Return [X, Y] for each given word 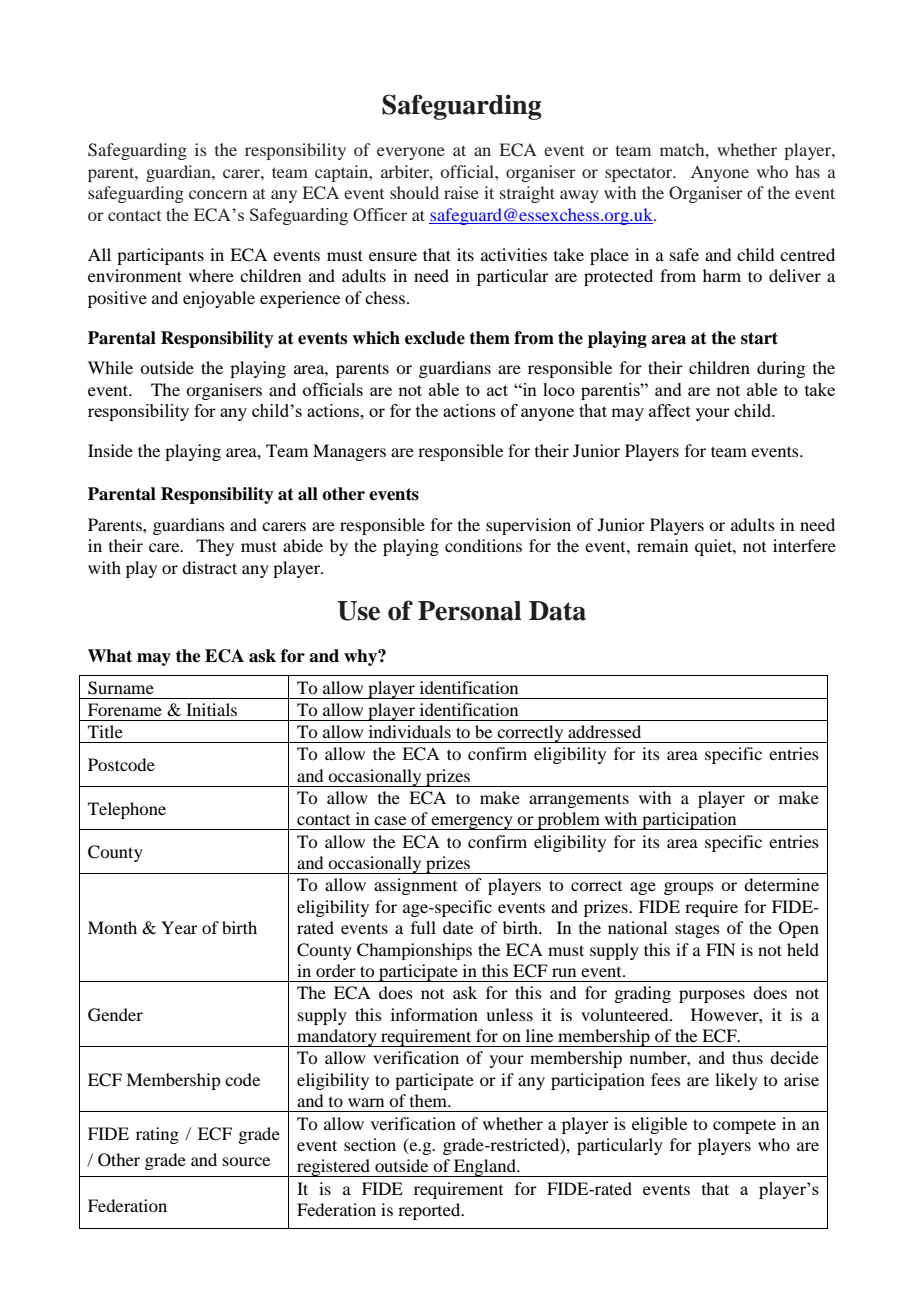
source [246, 1161]
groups [689, 888]
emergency [472, 823]
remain [662, 545]
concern [218, 194]
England [485, 1168]
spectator [640, 174]
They [215, 547]
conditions [483, 545]
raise [461, 192]
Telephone [127, 810]
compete [744, 1126]
